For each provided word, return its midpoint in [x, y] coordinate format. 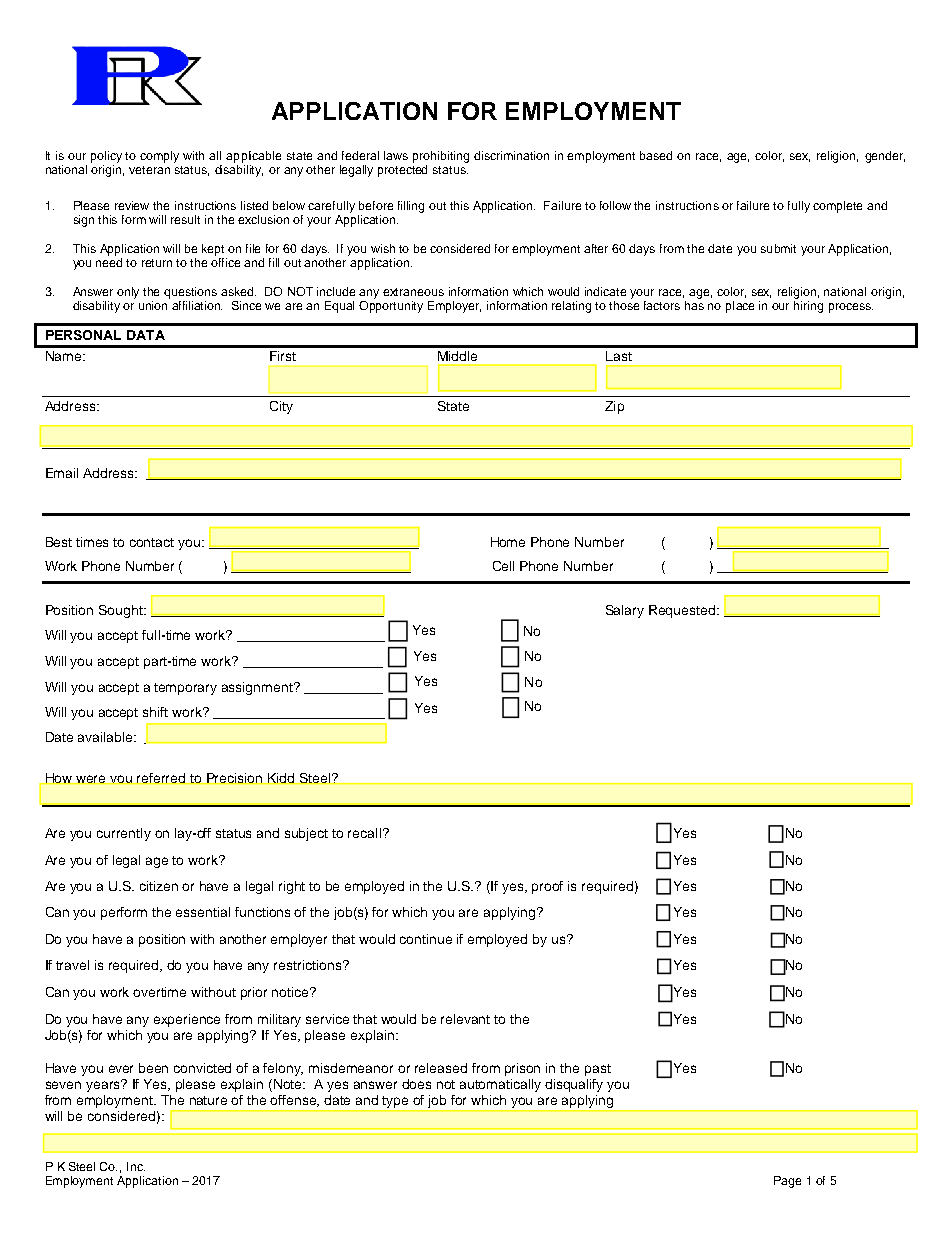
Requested [683, 611]
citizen [159, 886]
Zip [614, 407]
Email [62, 473]
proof [547, 887]
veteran [149, 170]
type [396, 1103]
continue [426, 939]
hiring [808, 307]
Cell [503, 566]
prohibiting [441, 157]
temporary [185, 689]
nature [208, 1100]
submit [778, 248]
